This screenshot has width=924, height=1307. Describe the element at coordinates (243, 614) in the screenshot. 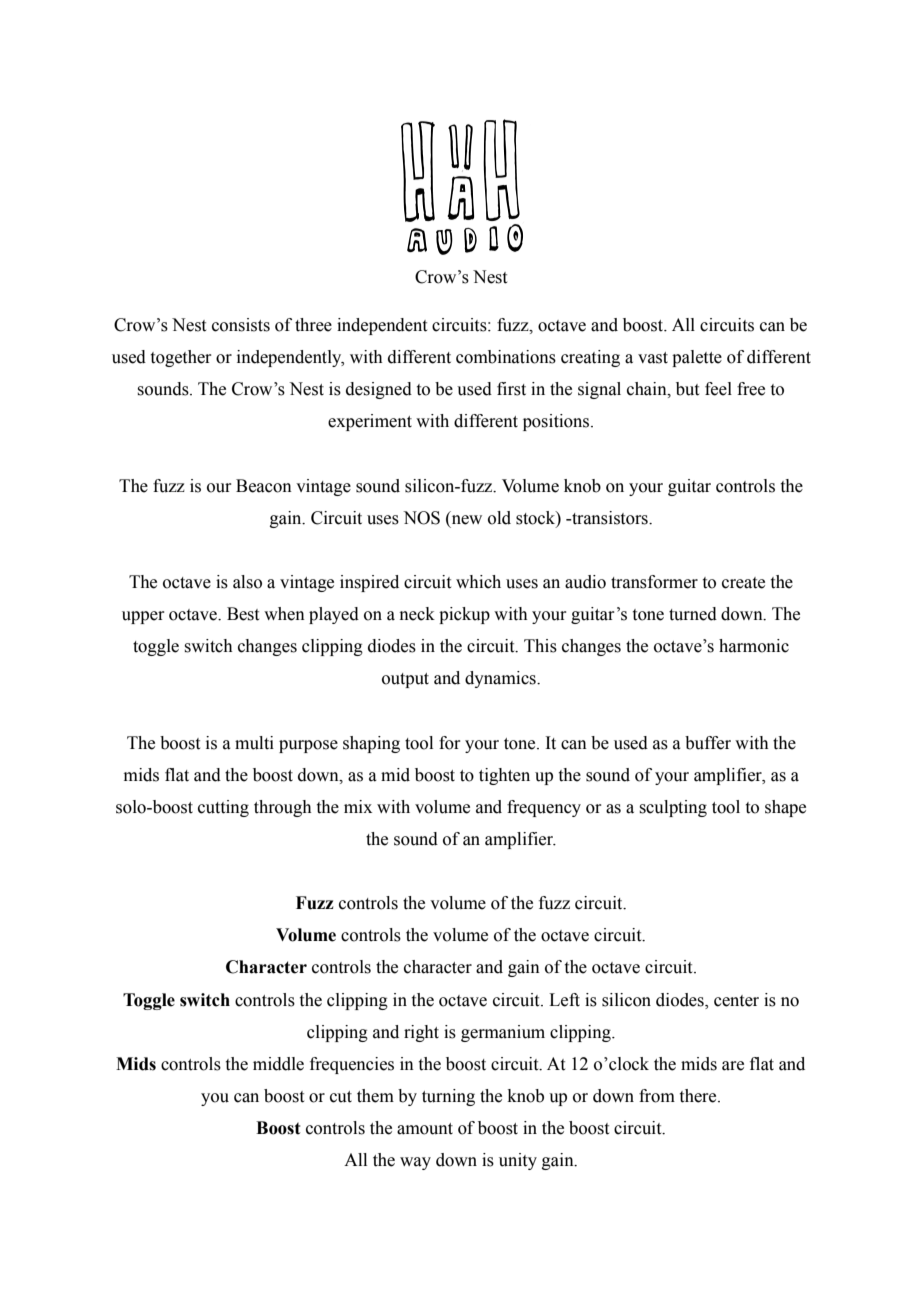

I see `Best` at that location.
